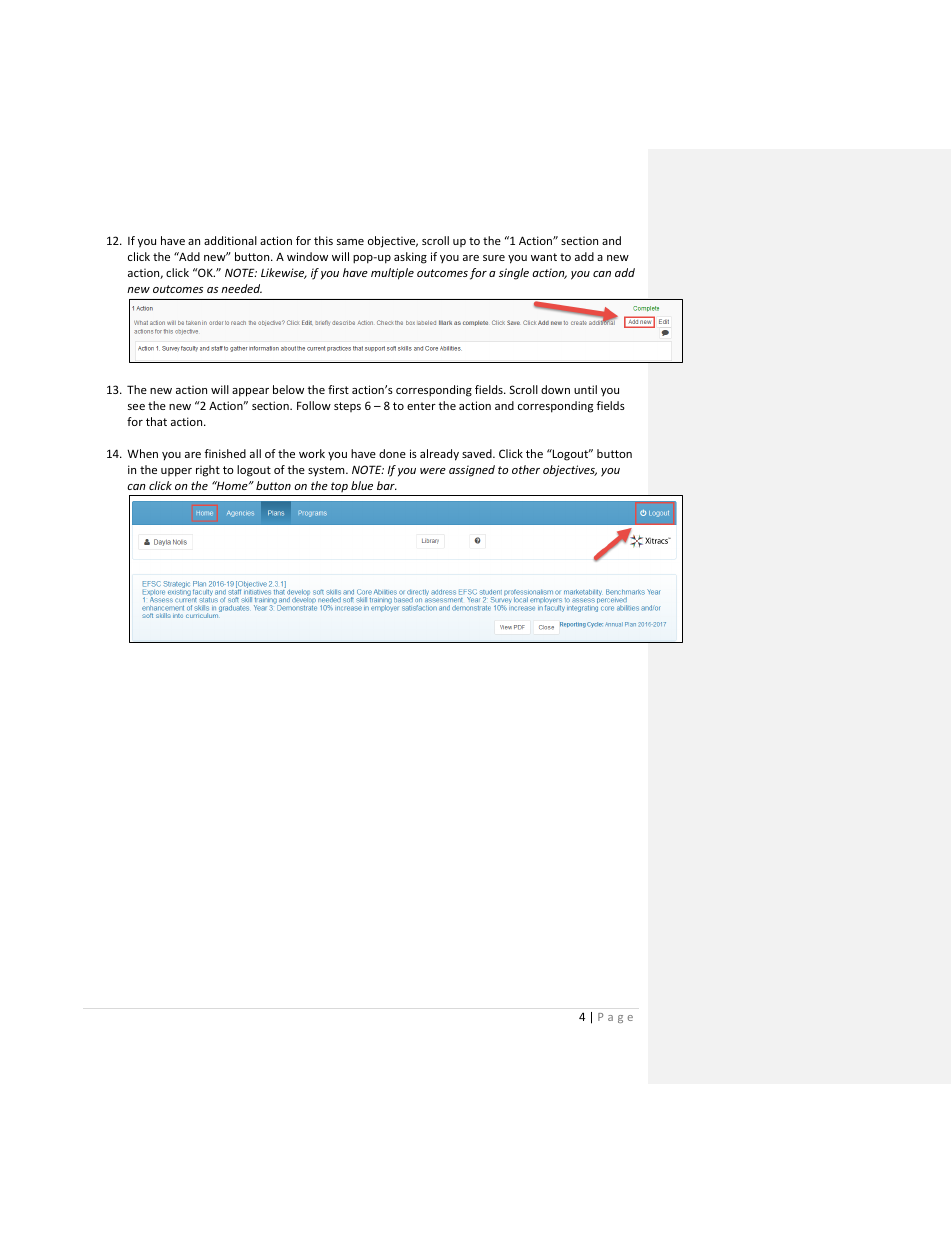 This screenshot has width=952, height=1233. What do you see at coordinates (136, 407) in the screenshot?
I see `see` at bounding box center [136, 407].
